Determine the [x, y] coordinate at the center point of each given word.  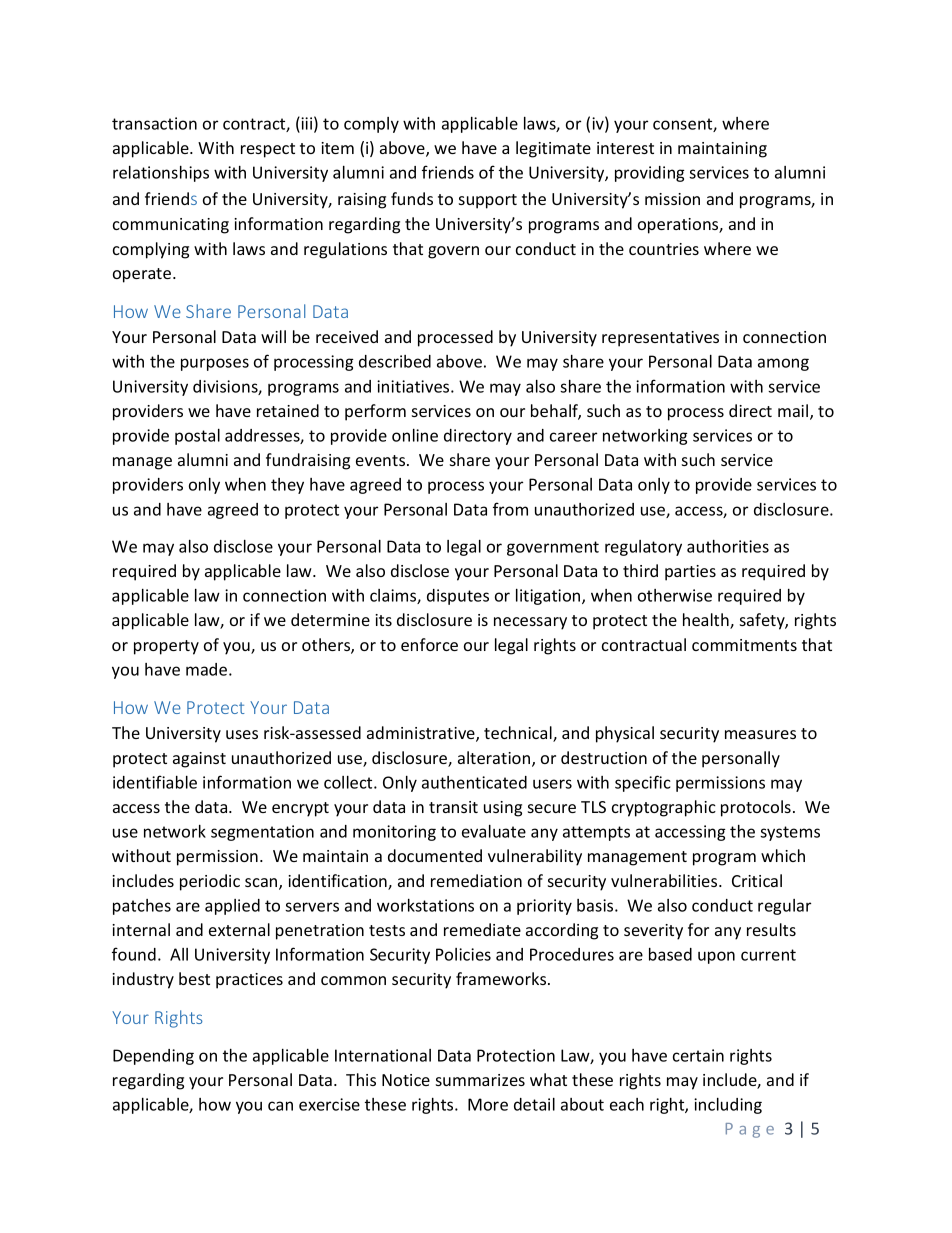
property [166, 647]
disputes [458, 597]
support [488, 201]
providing [650, 174]
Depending [153, 1057]
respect [268, 150]
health [707, 621]
